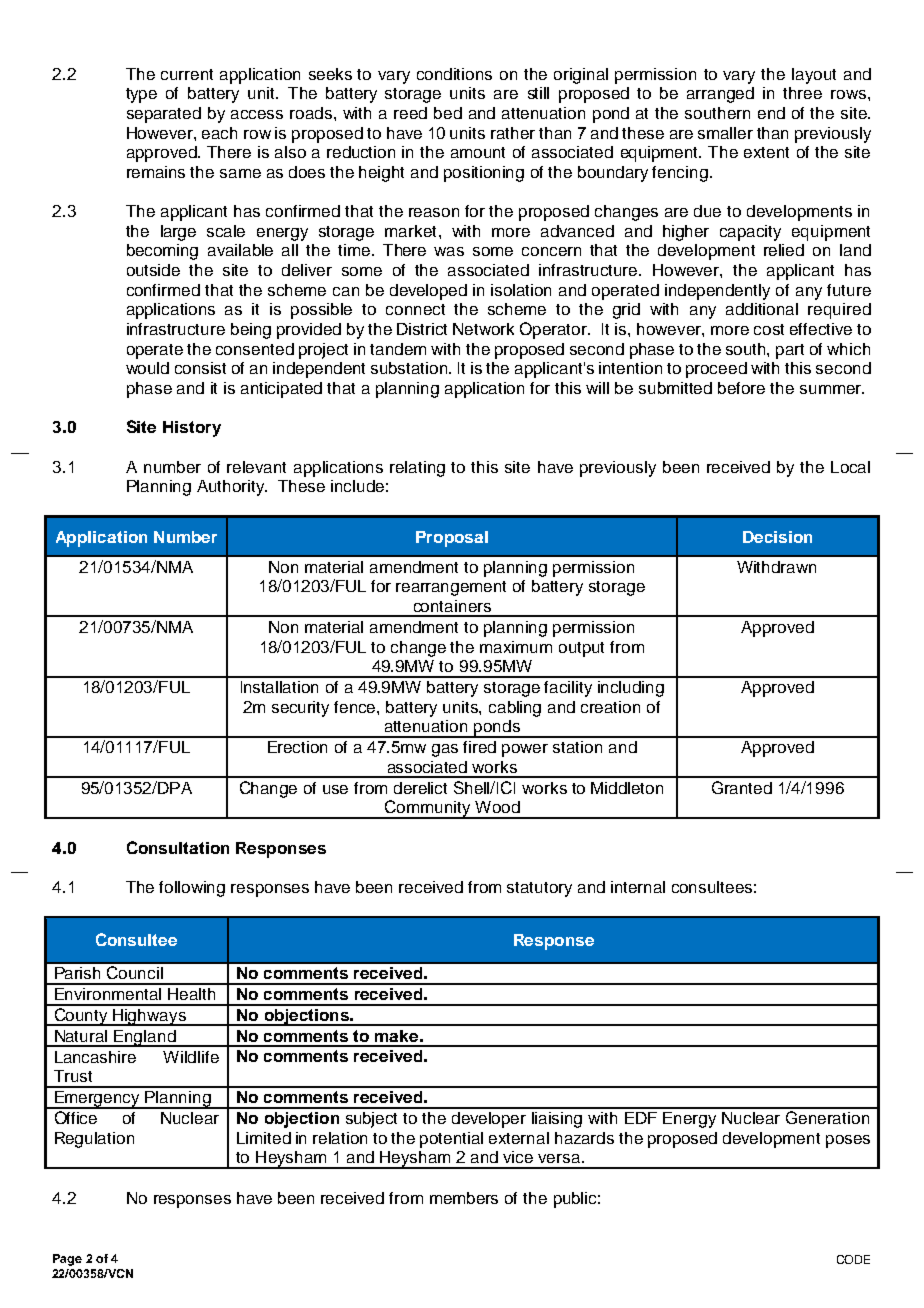 The width and height of the screenshot is (924, 1308). Describe the element at coordinates (300, 709) in the screenshot. I see `security` at that location.
